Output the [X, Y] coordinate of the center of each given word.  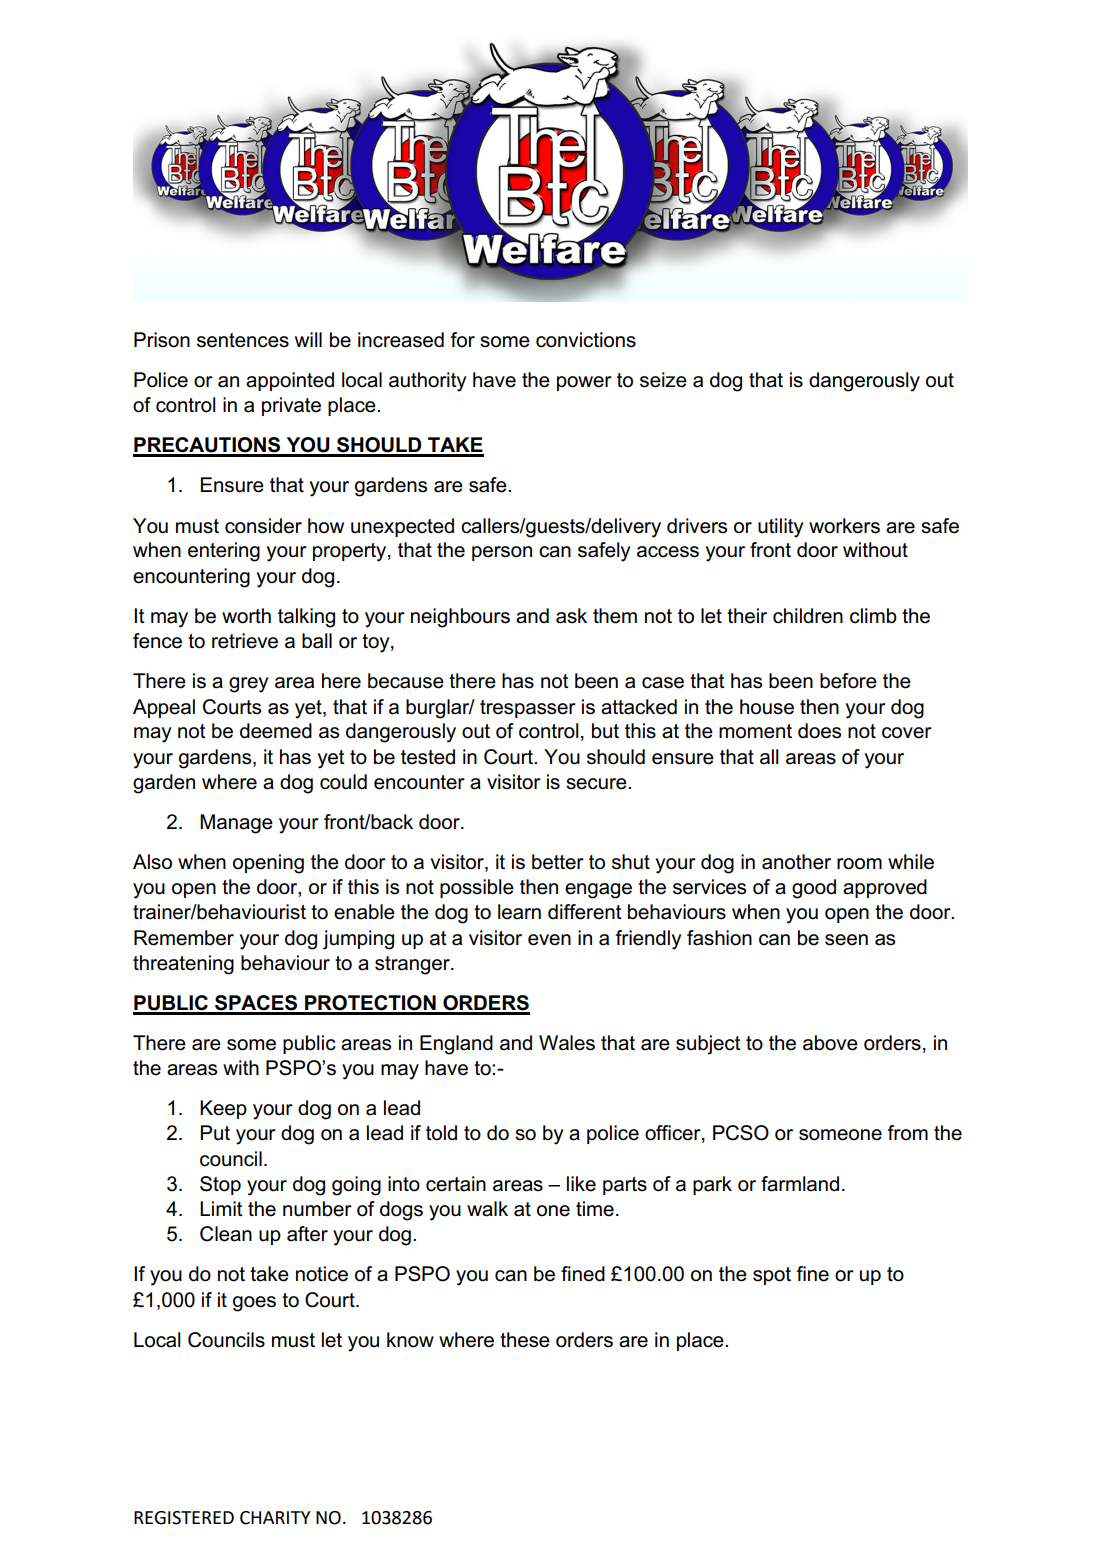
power [584, 383]
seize [663, 380]
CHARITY [275, 1518]
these [525, 1340]
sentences [243, 340]
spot [772, 1276]
